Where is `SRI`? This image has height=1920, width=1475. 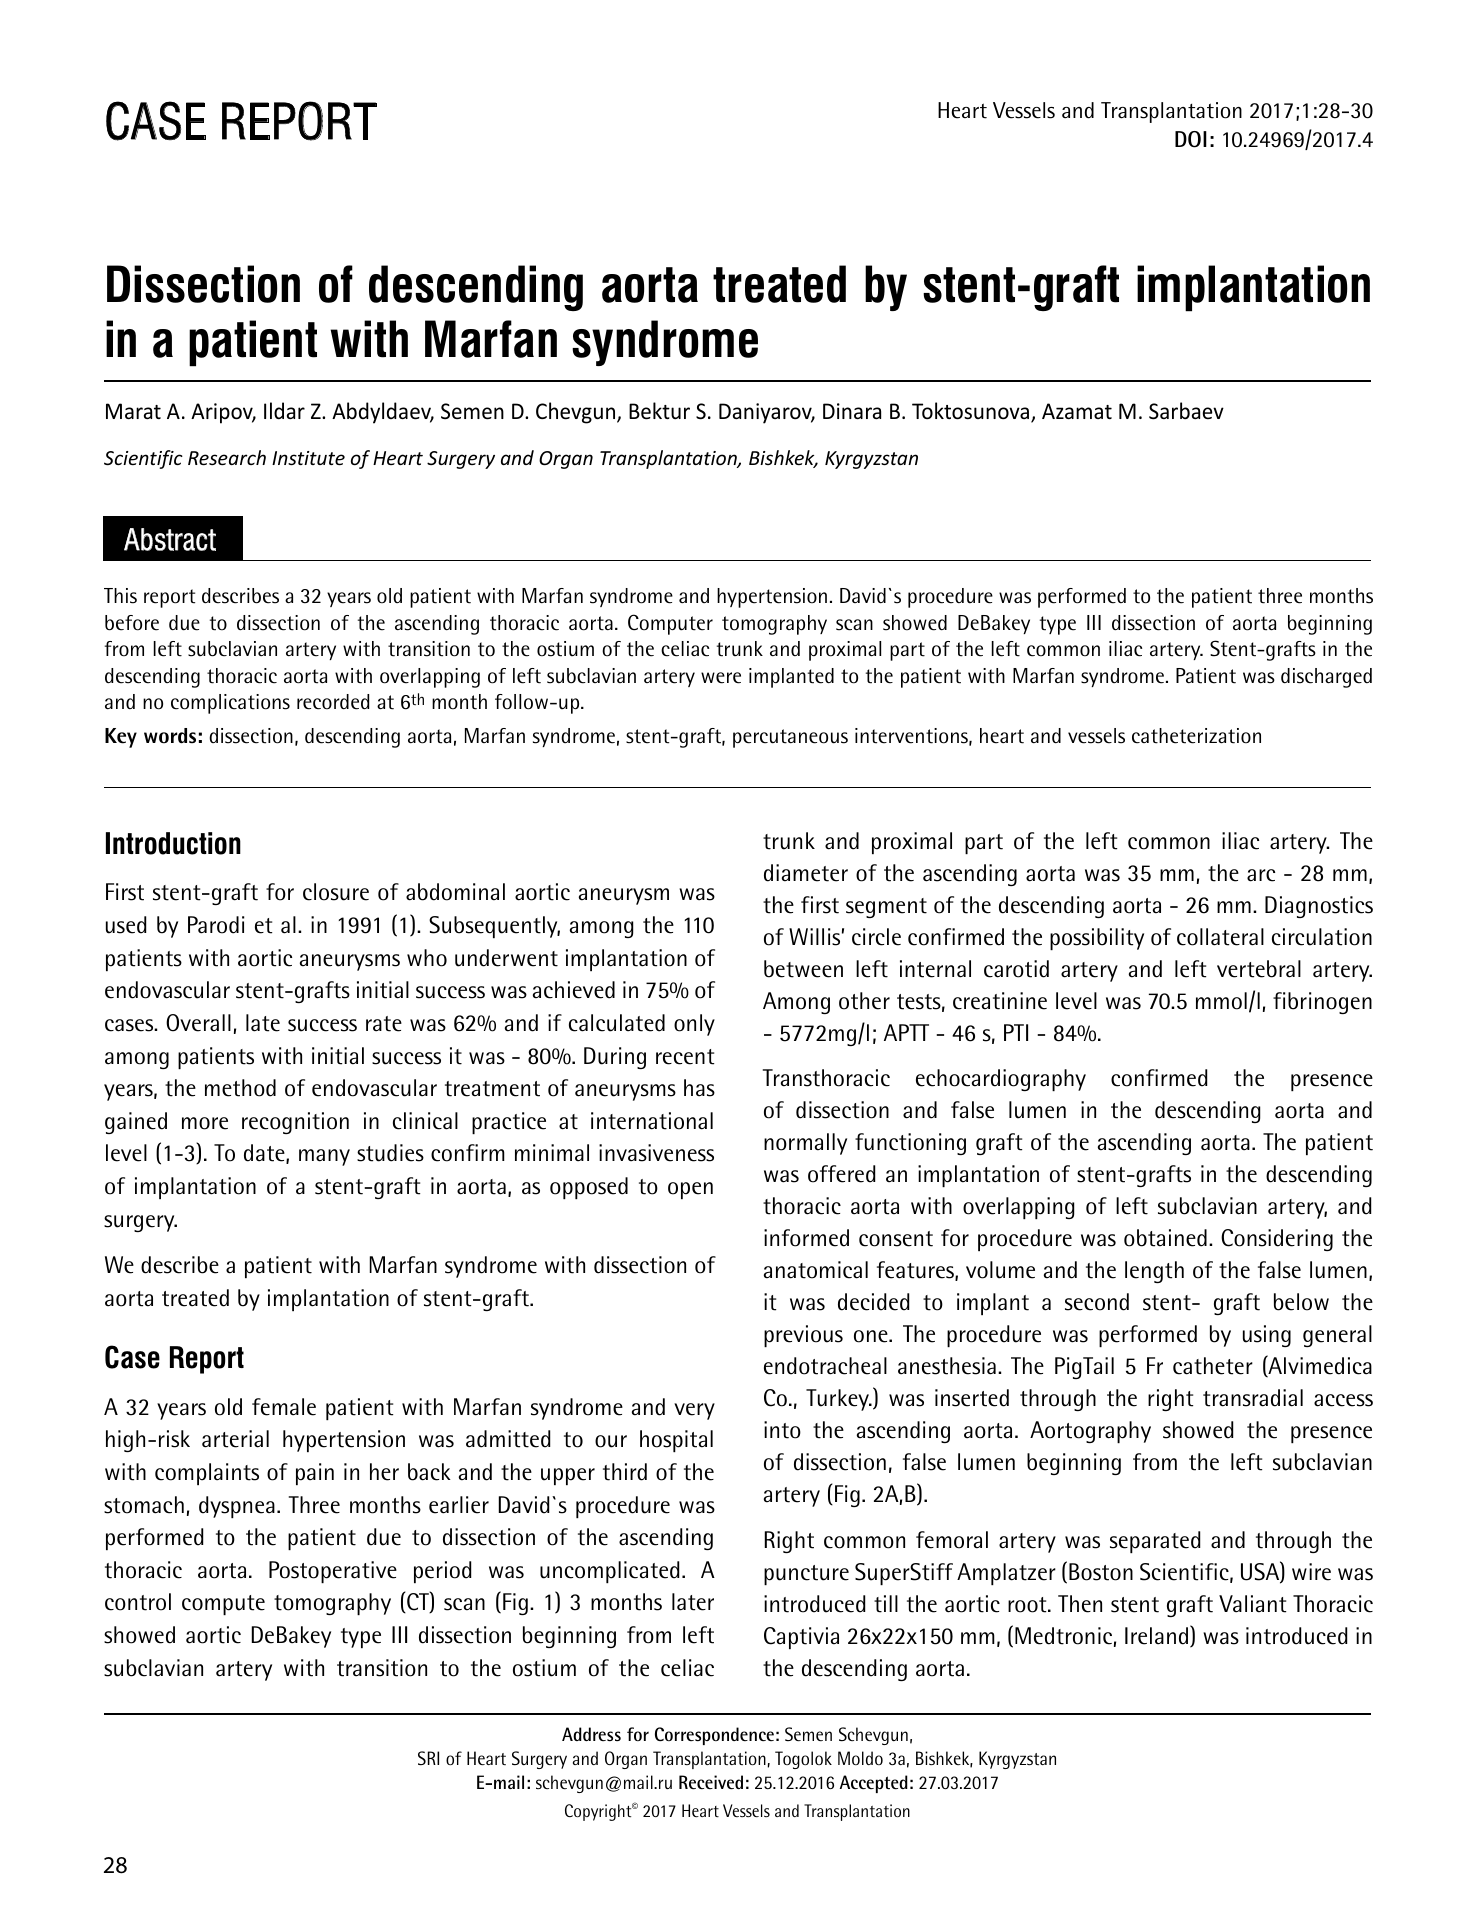
SRI is located at coordinates (428, 1758).
